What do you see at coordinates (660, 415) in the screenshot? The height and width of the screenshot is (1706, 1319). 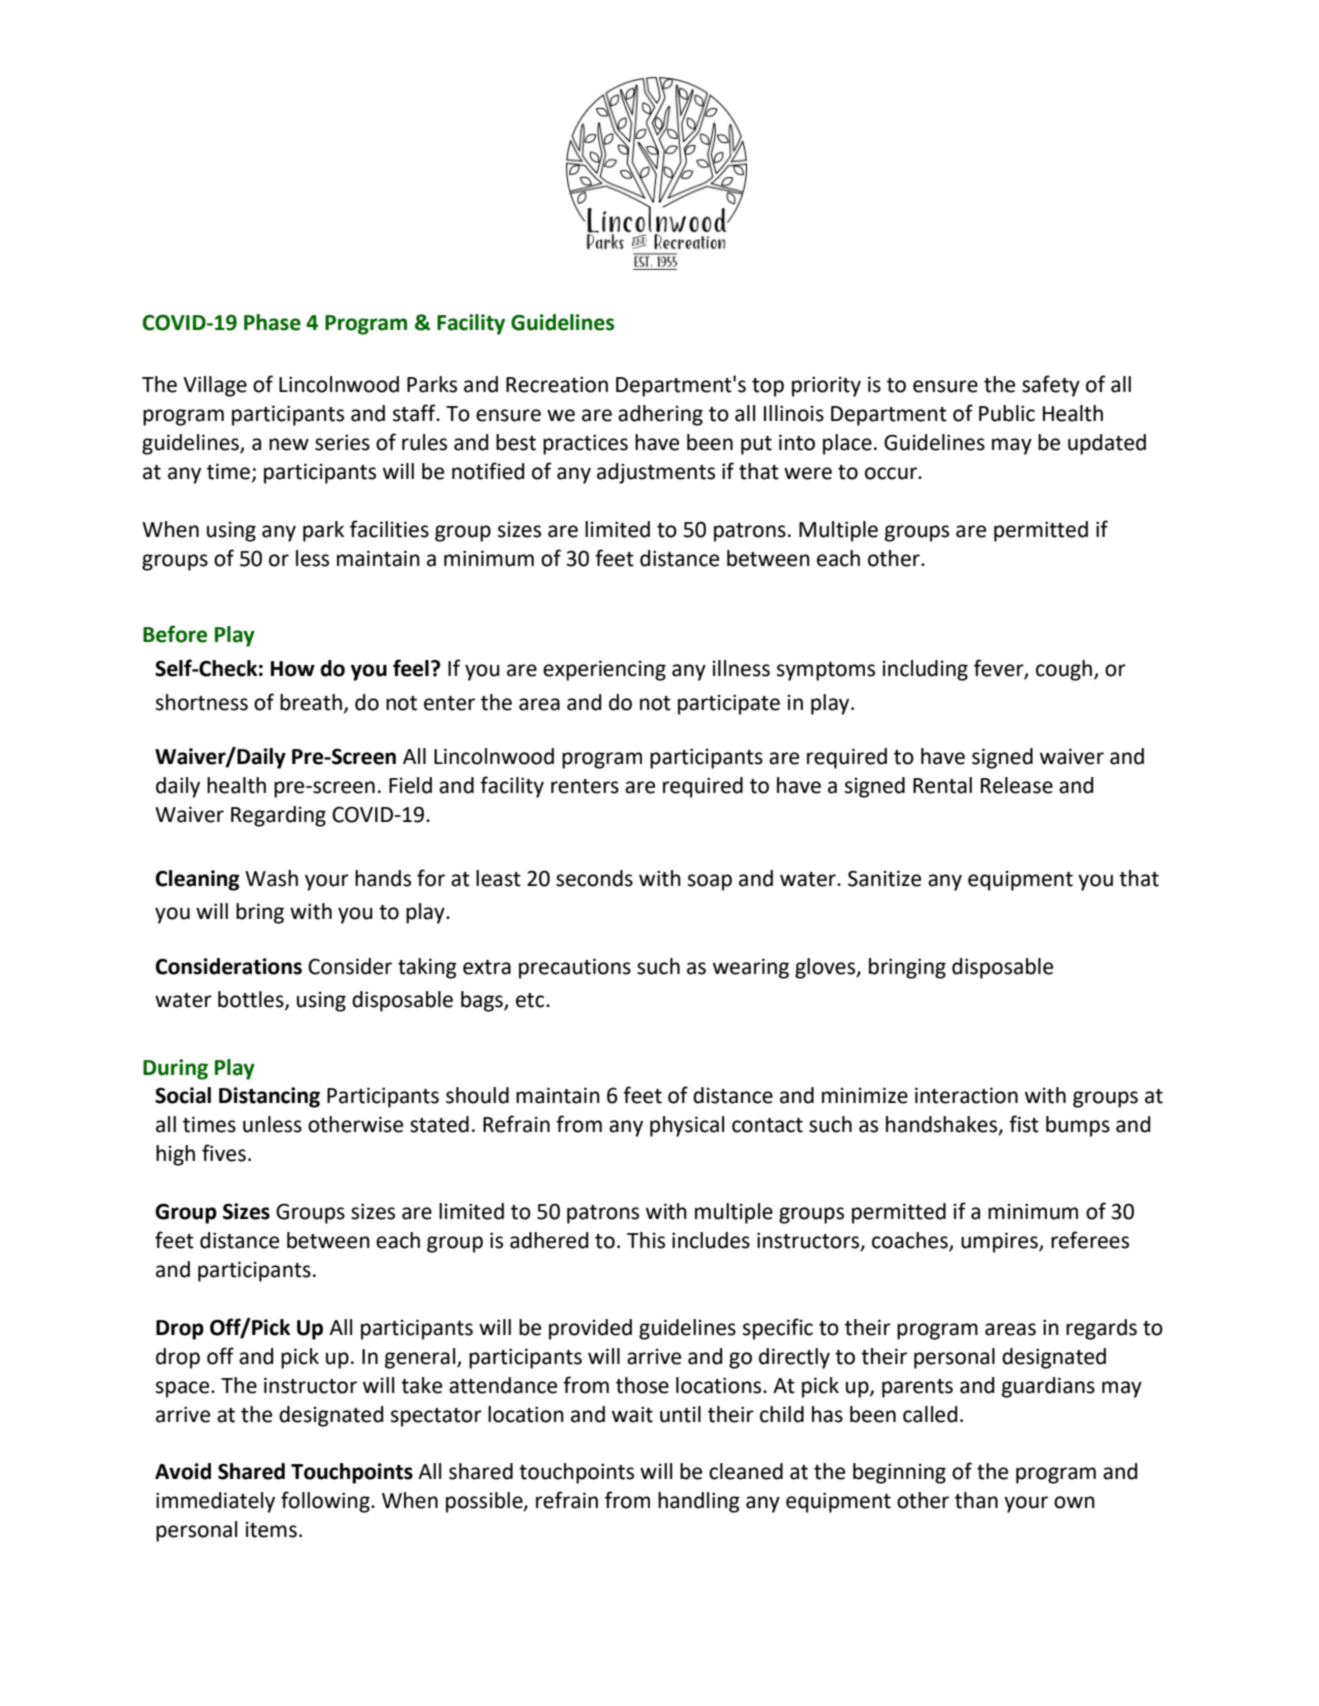 I see `adhering` at bounding box center [660, 415].
